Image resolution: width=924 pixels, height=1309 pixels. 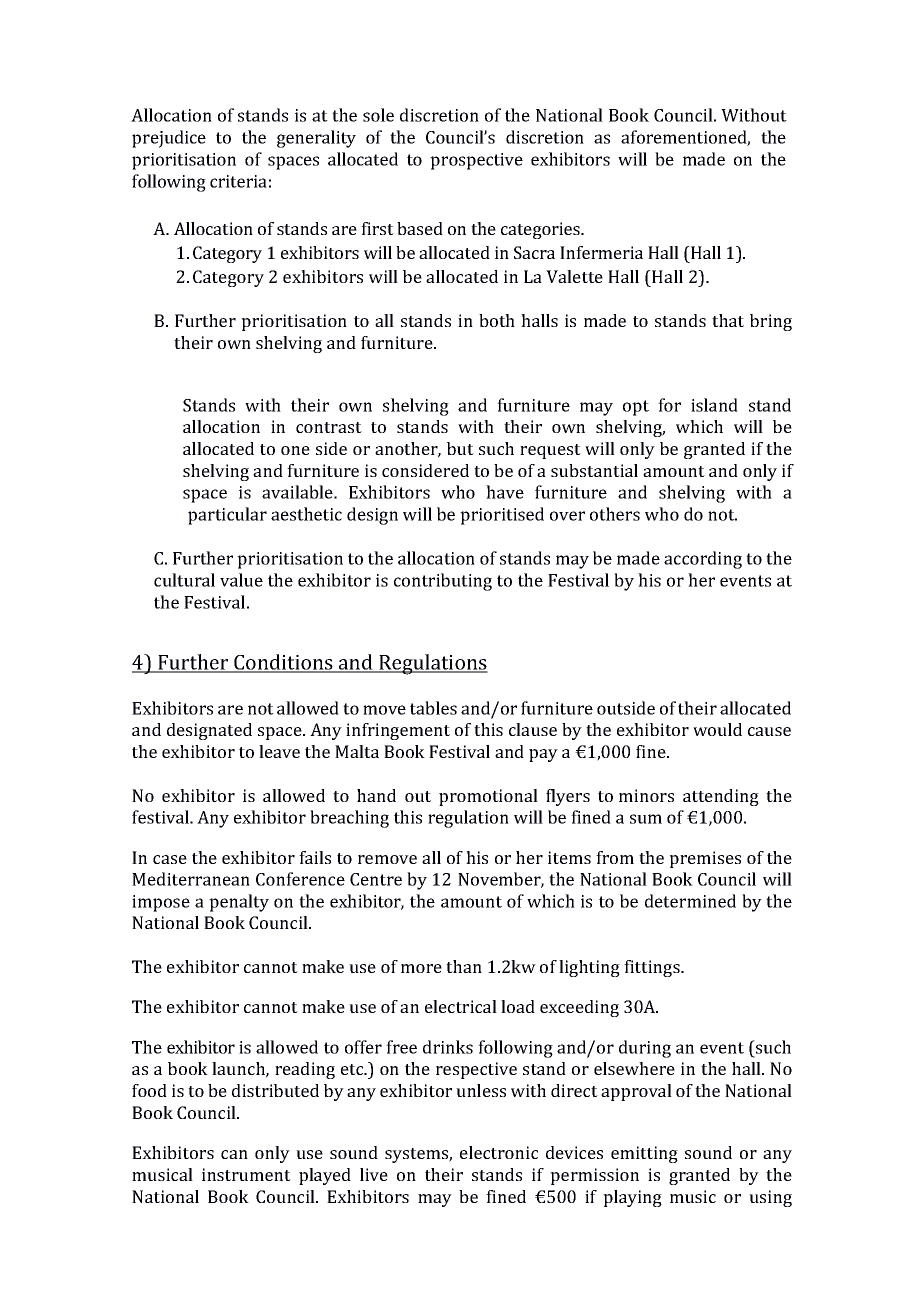 What do you see at coordinates (497, 320) in the page?
I see `both` at bounding box center [497, 320].
